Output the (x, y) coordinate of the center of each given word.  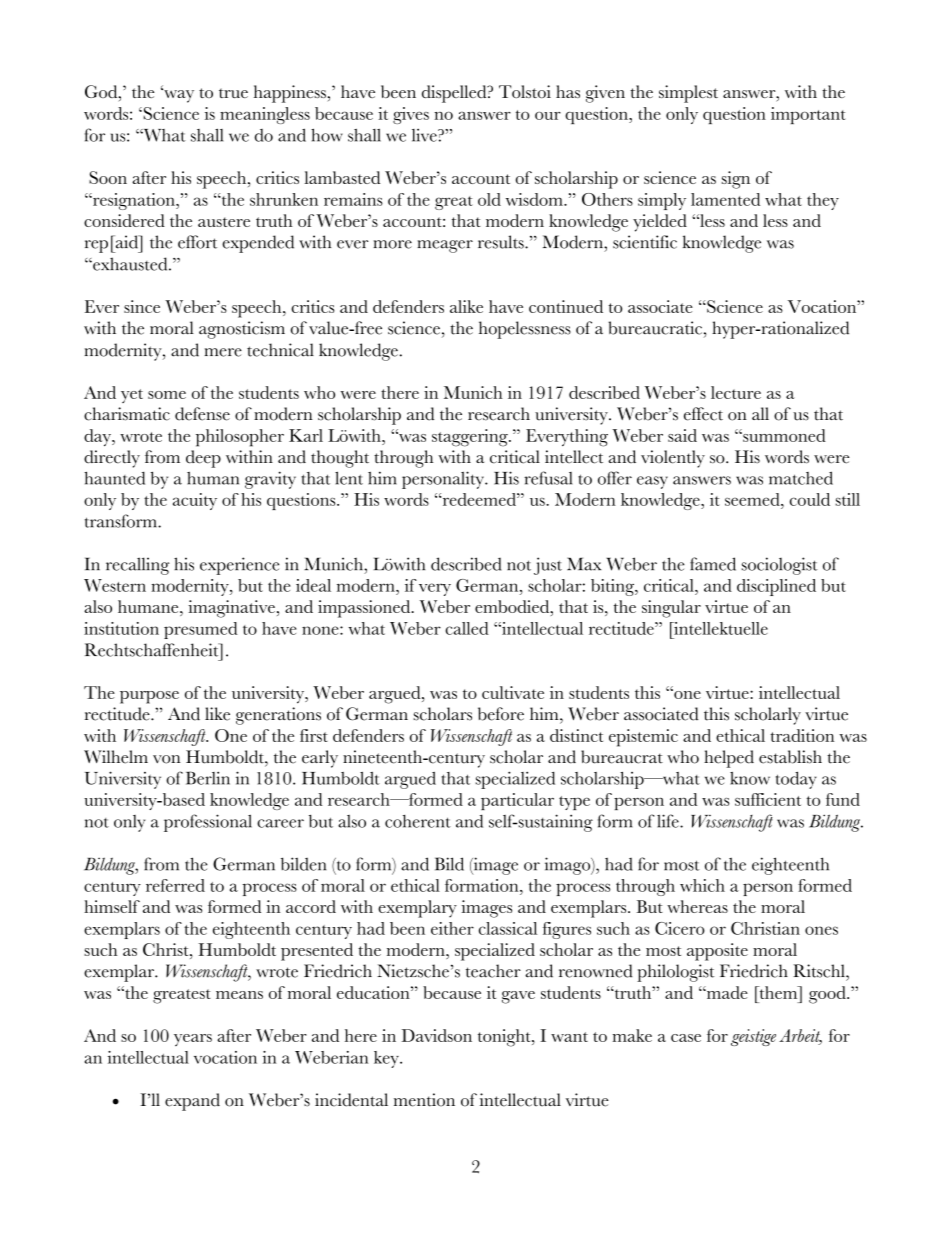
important (808, 115)
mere (223, 352)
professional (208, 823)
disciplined (776, 587)
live (425, 135)
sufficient (768, 799)
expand (192, 1102)
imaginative (231, 609)
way (178, 95)
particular (517, 801)
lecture (736, 392)
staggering (471, 438)
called (467, 628)
